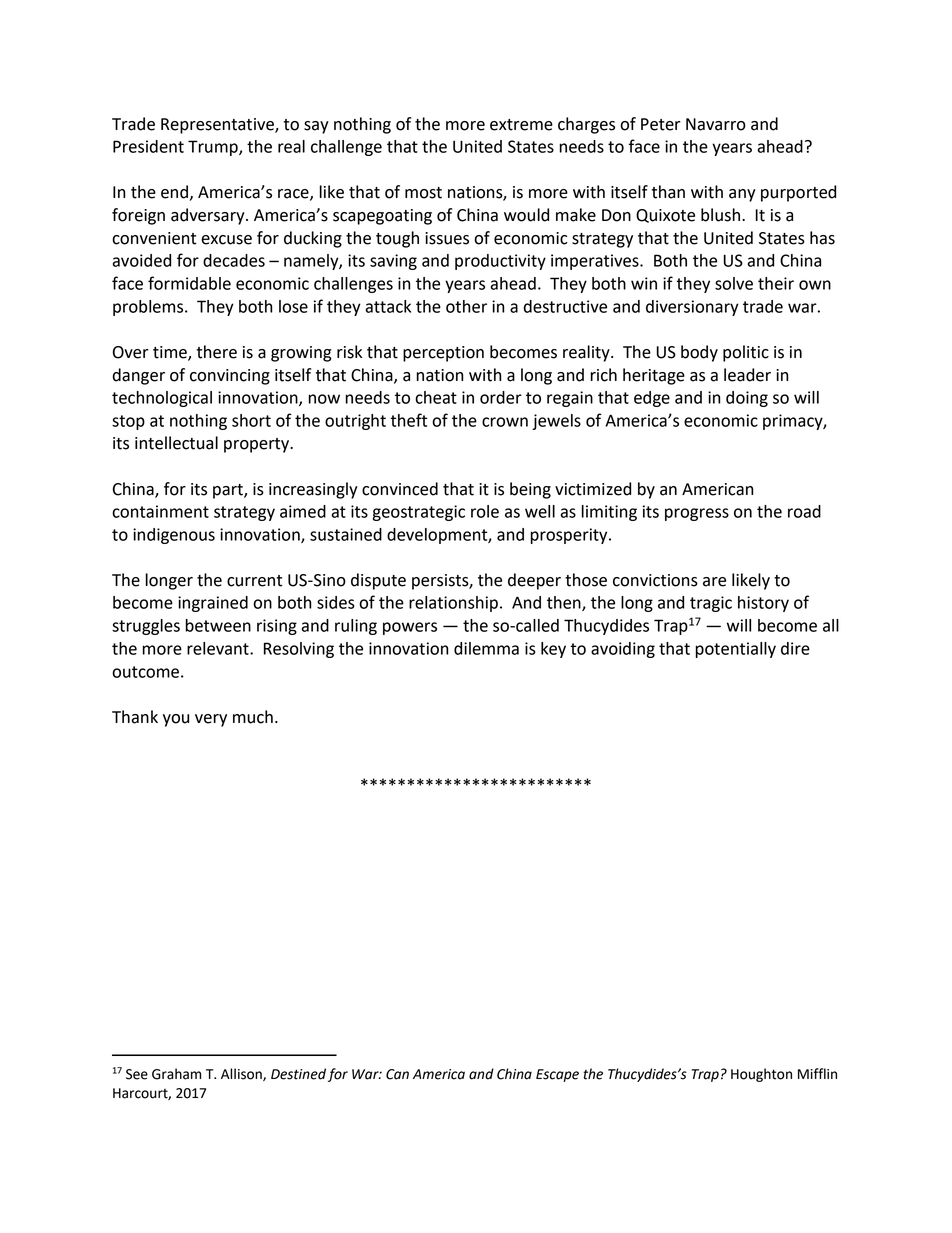 The width and height of the document is (952, 1233). Describe the element at coordinates (501, 397) in the document. I see `order` at that location.
